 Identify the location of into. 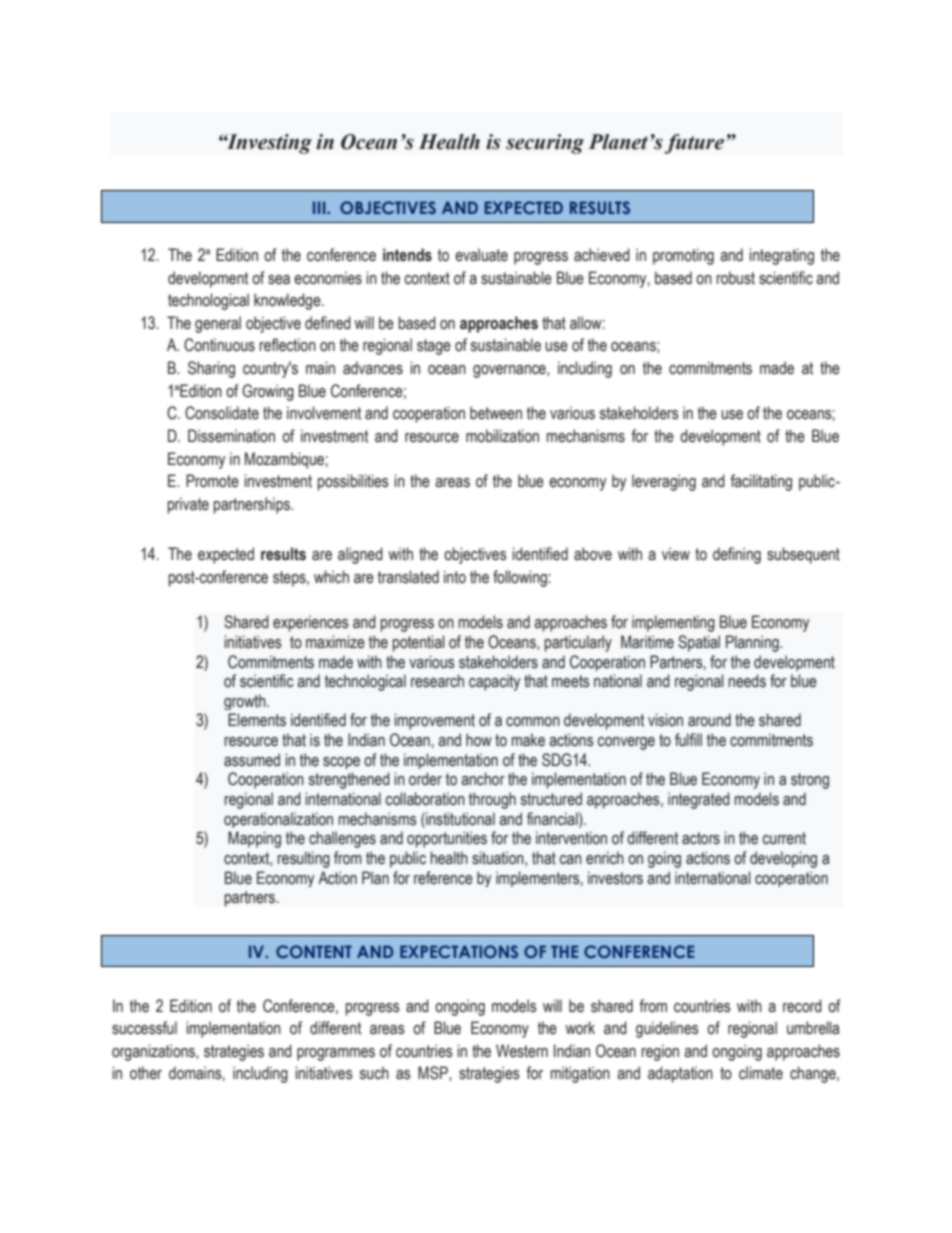
(455, 577).
